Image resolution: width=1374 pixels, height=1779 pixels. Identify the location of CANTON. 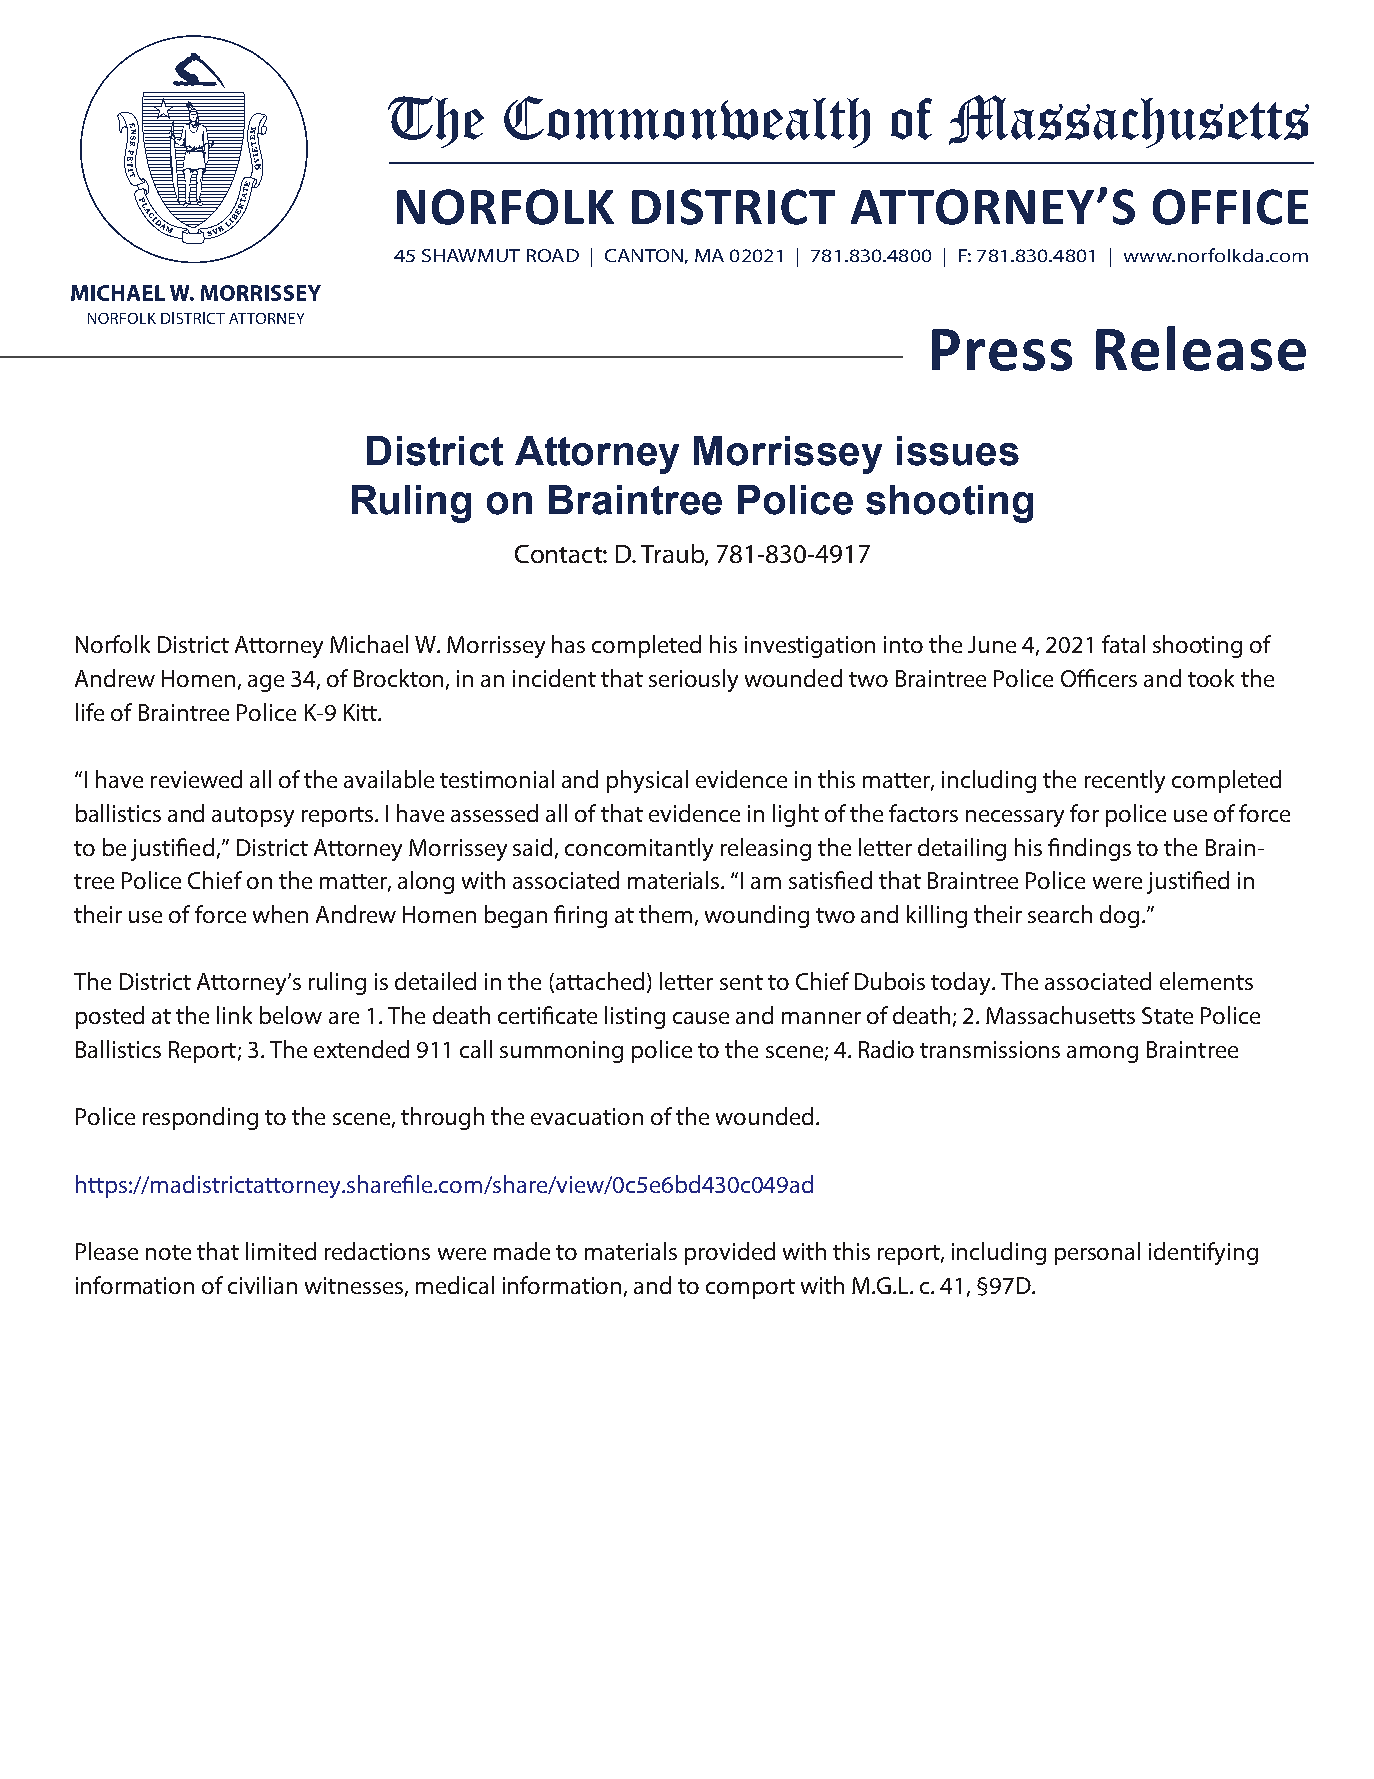
(644, 255).
